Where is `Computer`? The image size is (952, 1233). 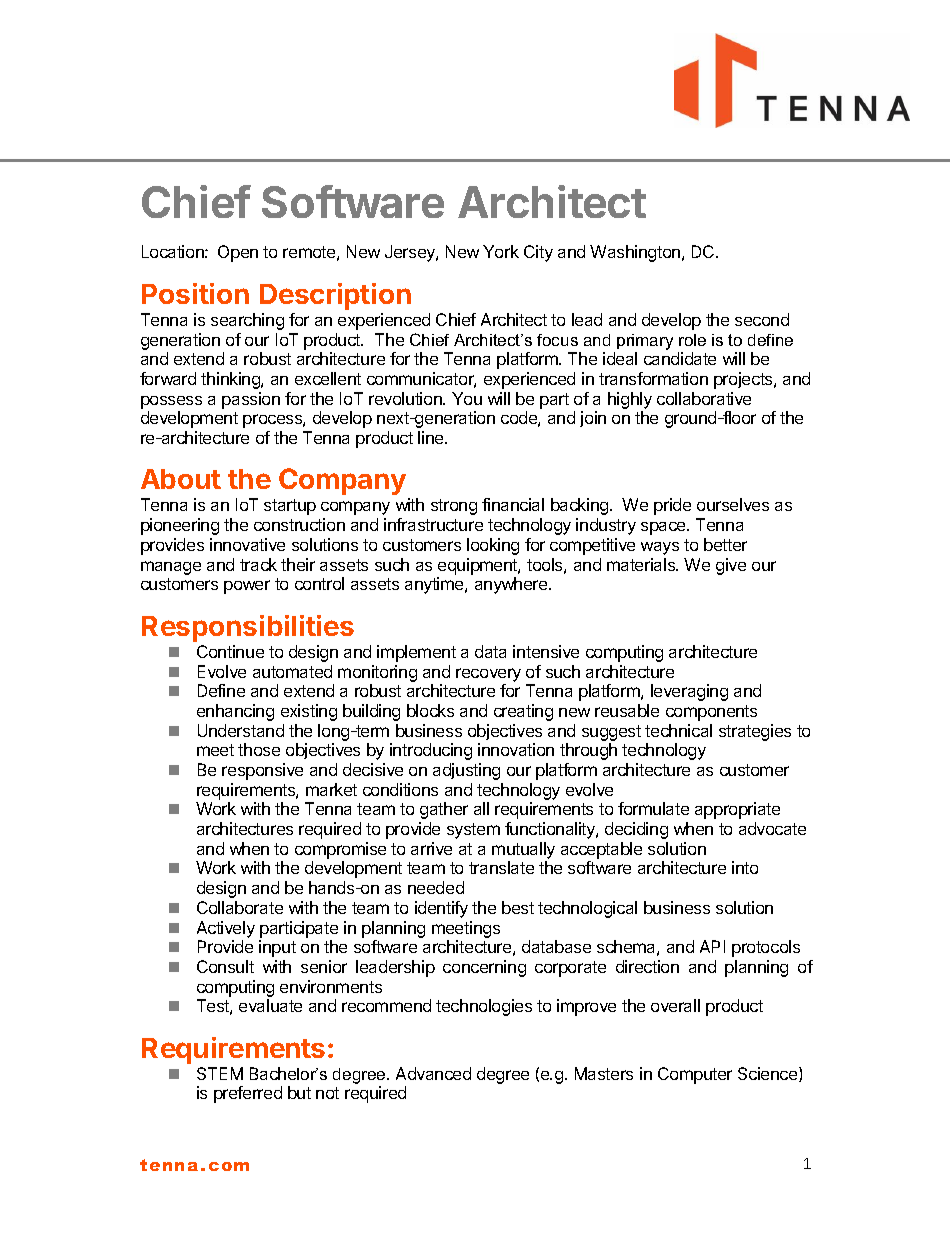
Computer is located at coordinates (695, 1075).
